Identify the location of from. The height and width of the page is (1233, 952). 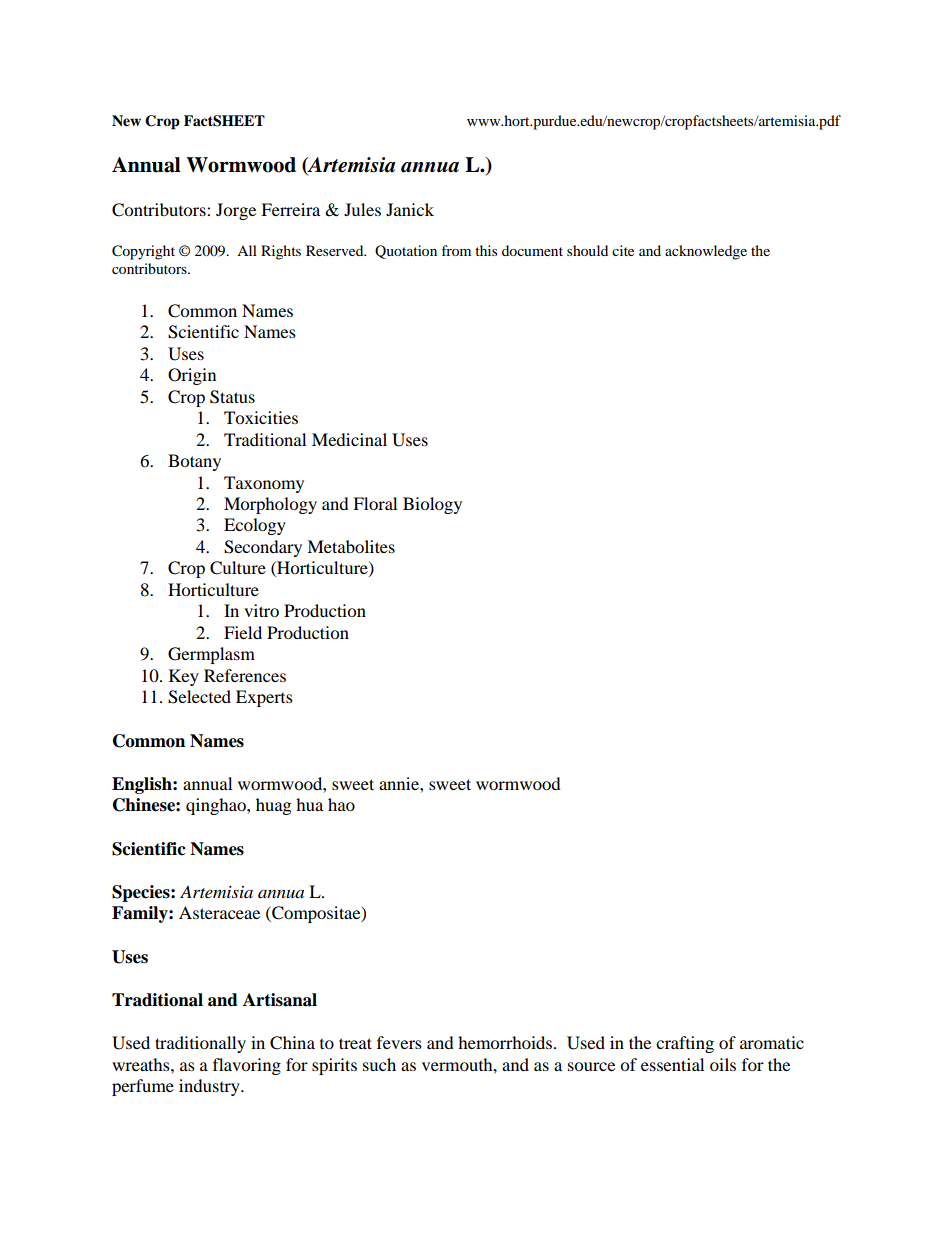
(456, 250).
